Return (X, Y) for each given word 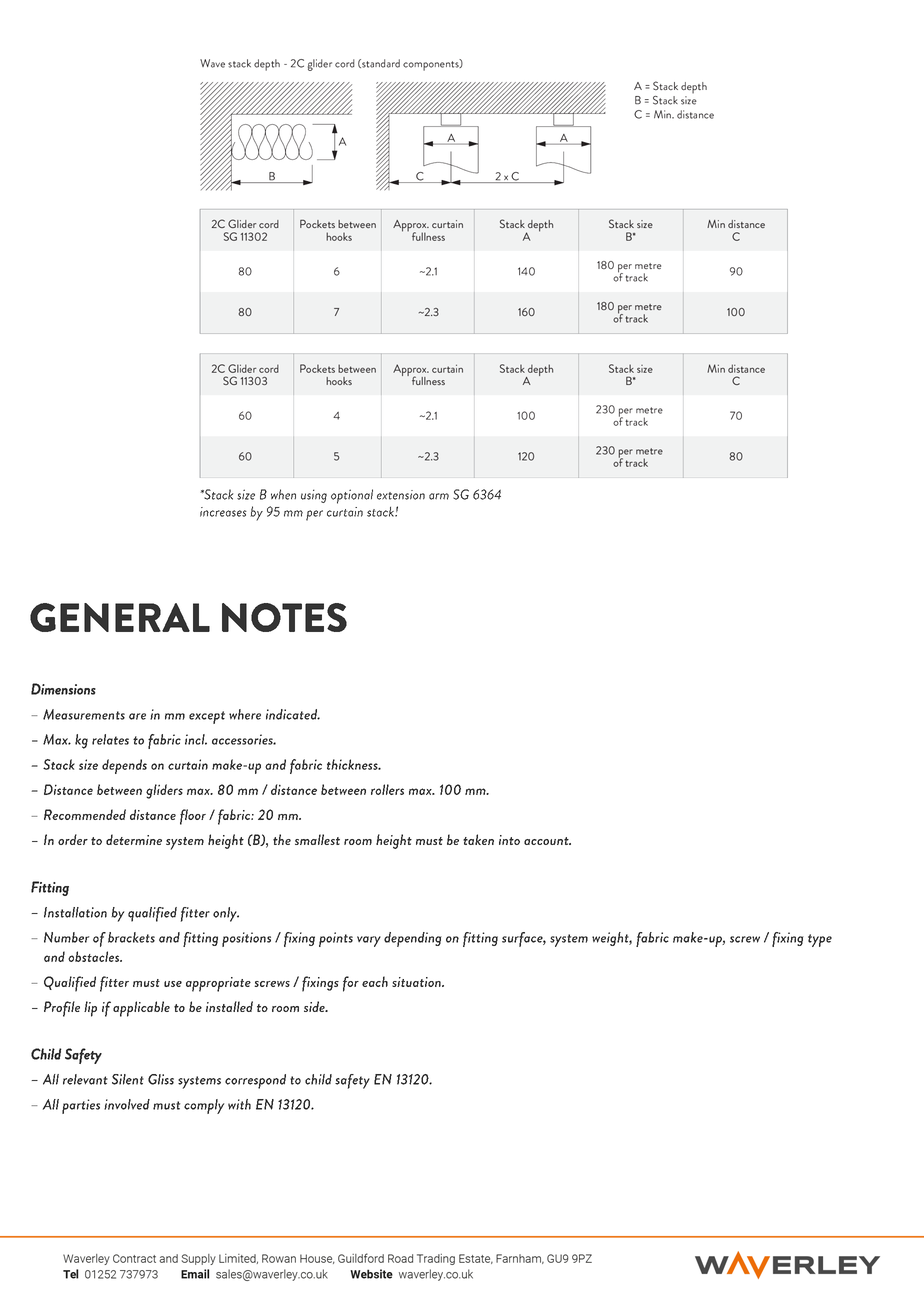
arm (439, 496)
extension (401, 495)
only (226, 914)
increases (223, 512)
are (137, 716)
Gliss (161, 1079)
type (820, 940)
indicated (293, 714)
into (509, 840)
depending (413, 939)
